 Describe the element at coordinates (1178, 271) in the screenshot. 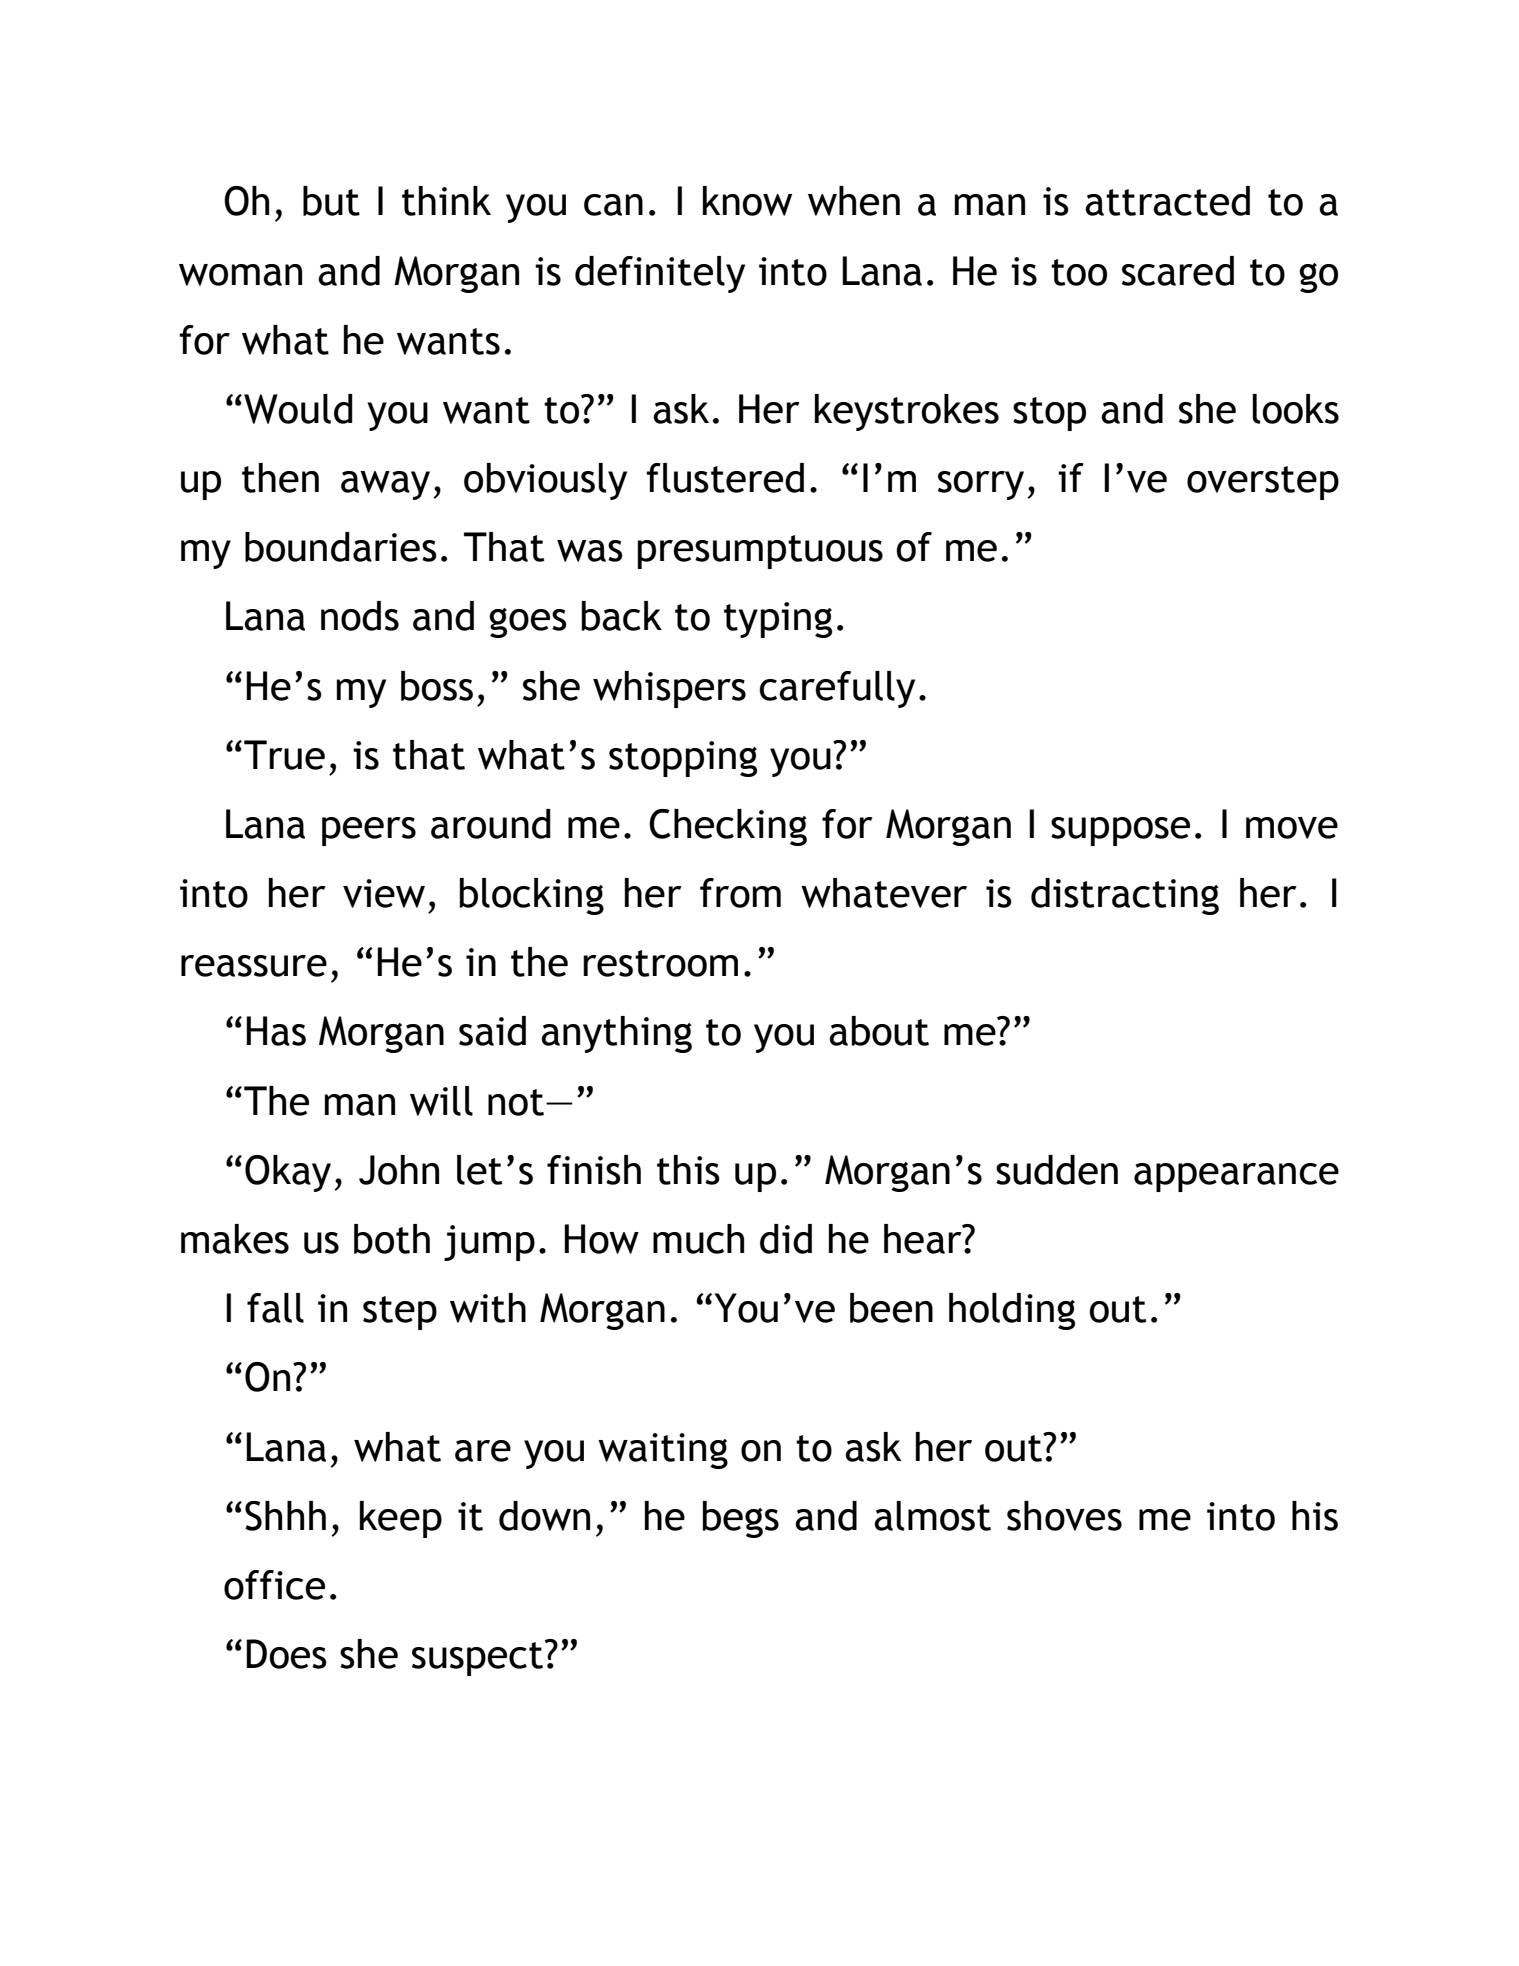

I see `scared` at that location.
